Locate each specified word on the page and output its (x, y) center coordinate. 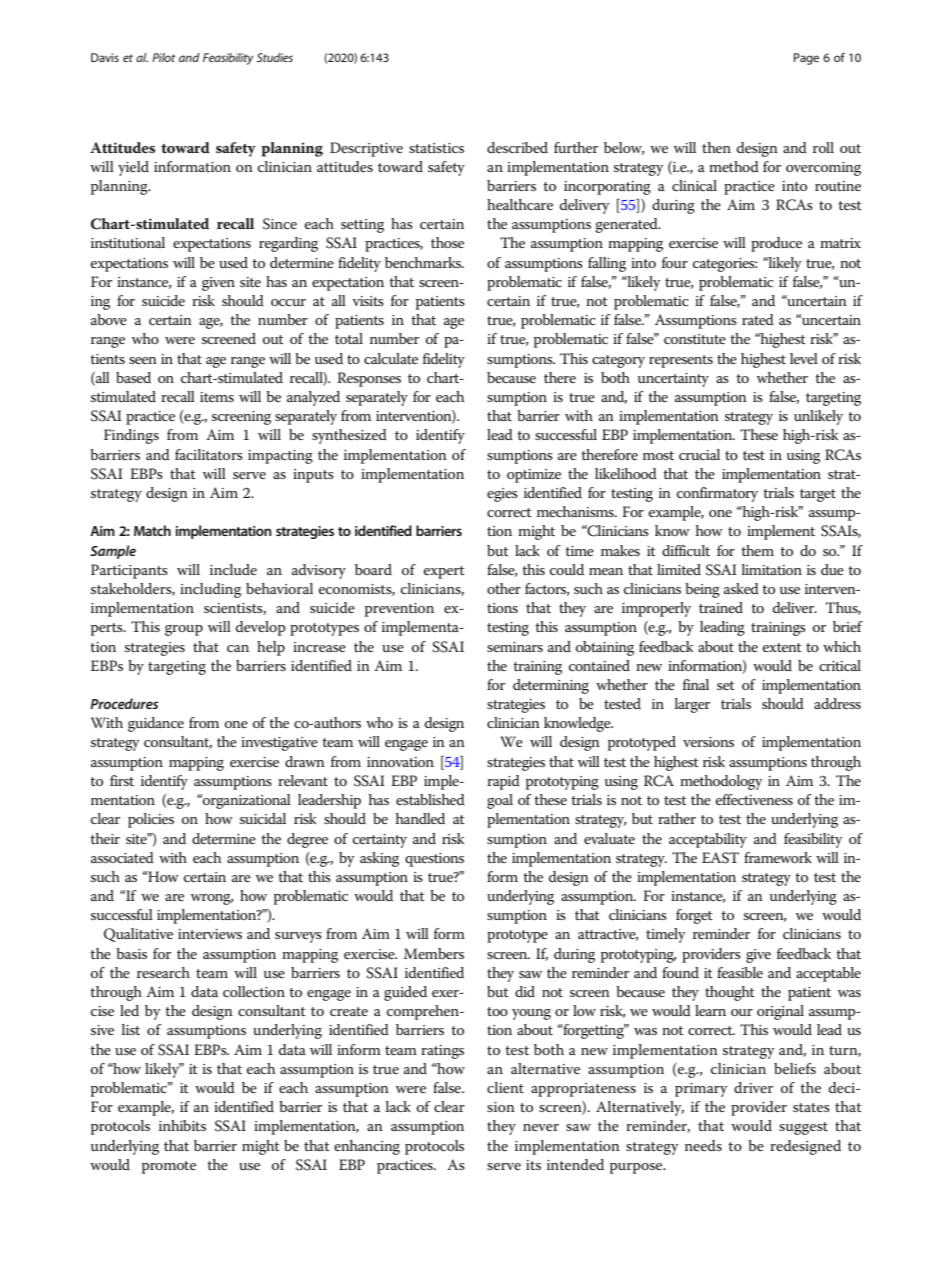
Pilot (163, 57)
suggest (803, 1128)
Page (806, 59)
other (504, 588)
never (541, 1127)
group (184, 630)
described (517, 147)
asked (741, 588)
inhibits (182, 1125)
